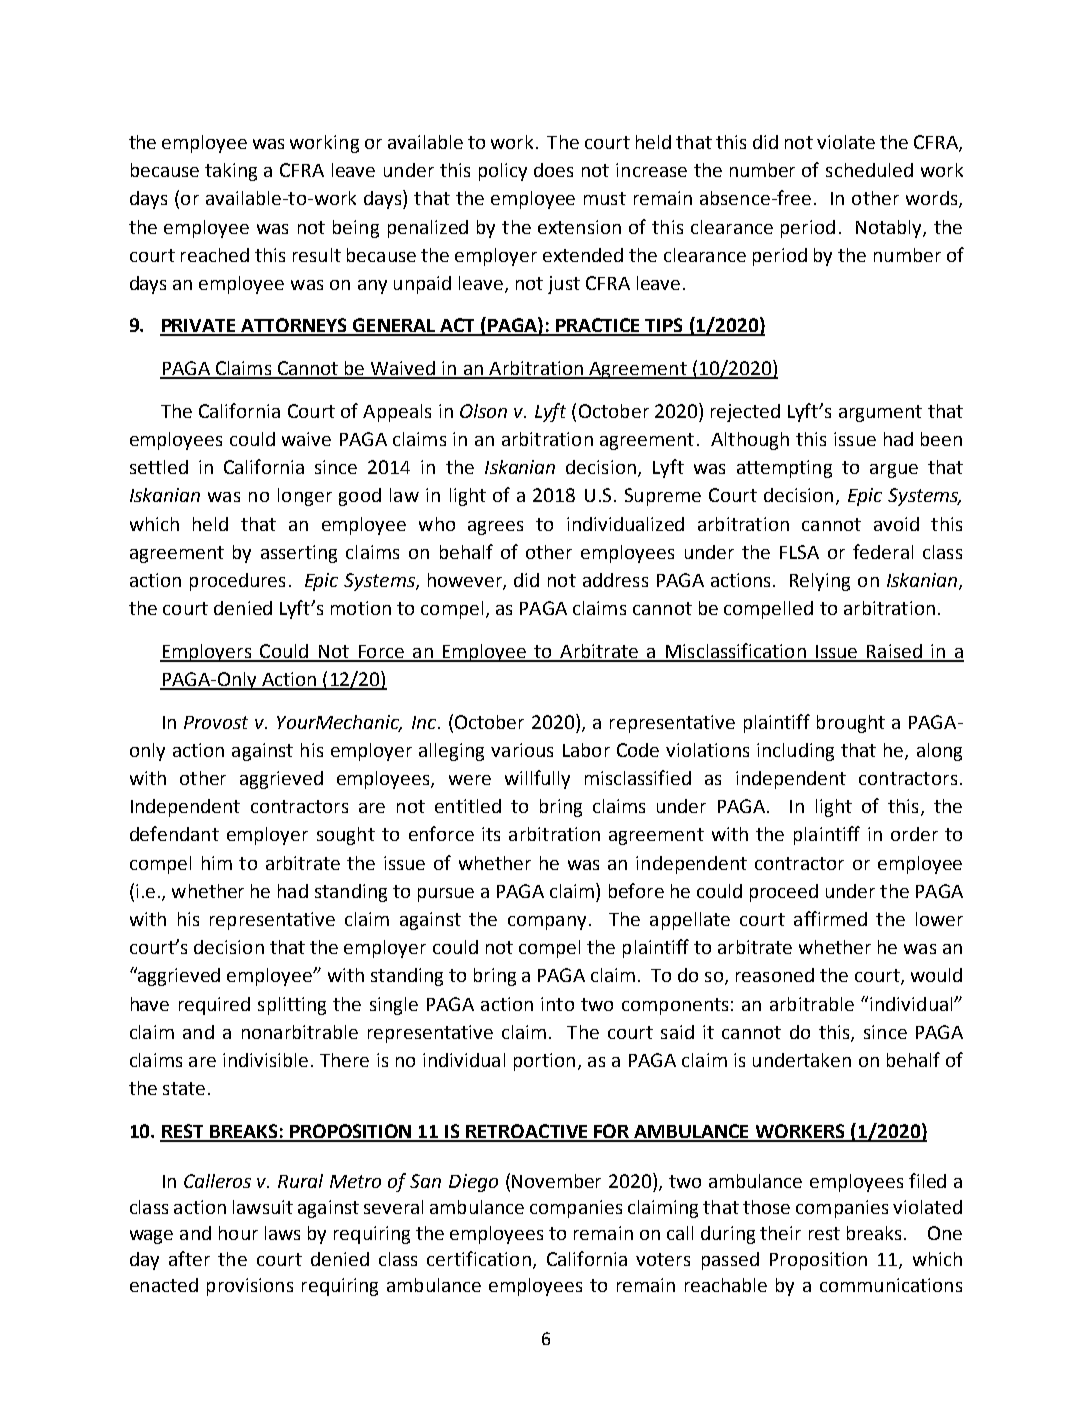 This screenshot has width=1092, height=1414. What do you see at coordinates (479, 1258) in the screenshot?
I see `certification` at bounding box center [479, 1258].
